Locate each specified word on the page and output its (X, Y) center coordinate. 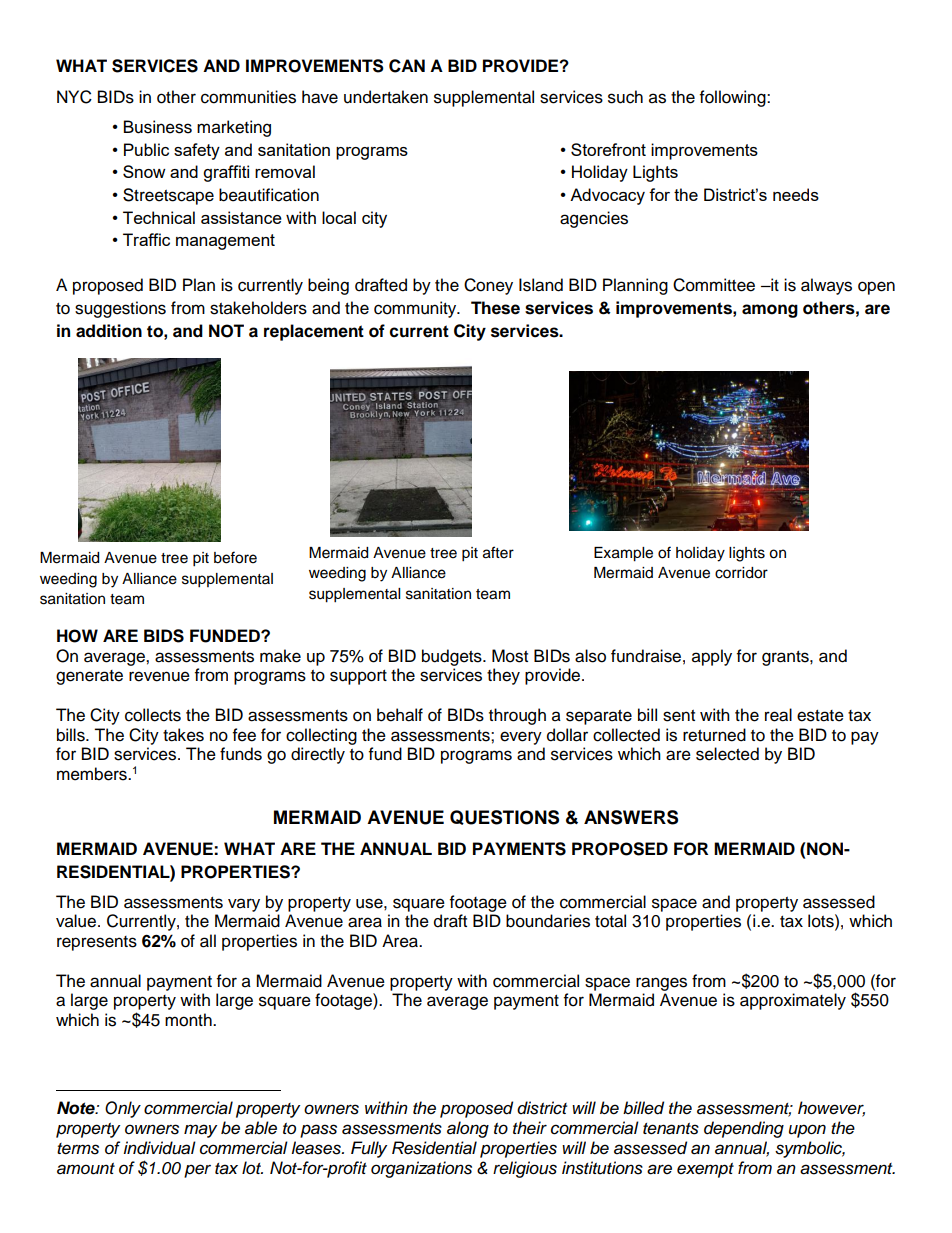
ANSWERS (631, 817)
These (495, 308)
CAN (407, 66)
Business (158, 127)
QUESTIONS (504, 817)
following (734, 98)
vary (244, 905)
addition (109, 331)
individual (159, 1148)
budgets (453, 657)
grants (786, 658)
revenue (159, 676)
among (770, 311)
